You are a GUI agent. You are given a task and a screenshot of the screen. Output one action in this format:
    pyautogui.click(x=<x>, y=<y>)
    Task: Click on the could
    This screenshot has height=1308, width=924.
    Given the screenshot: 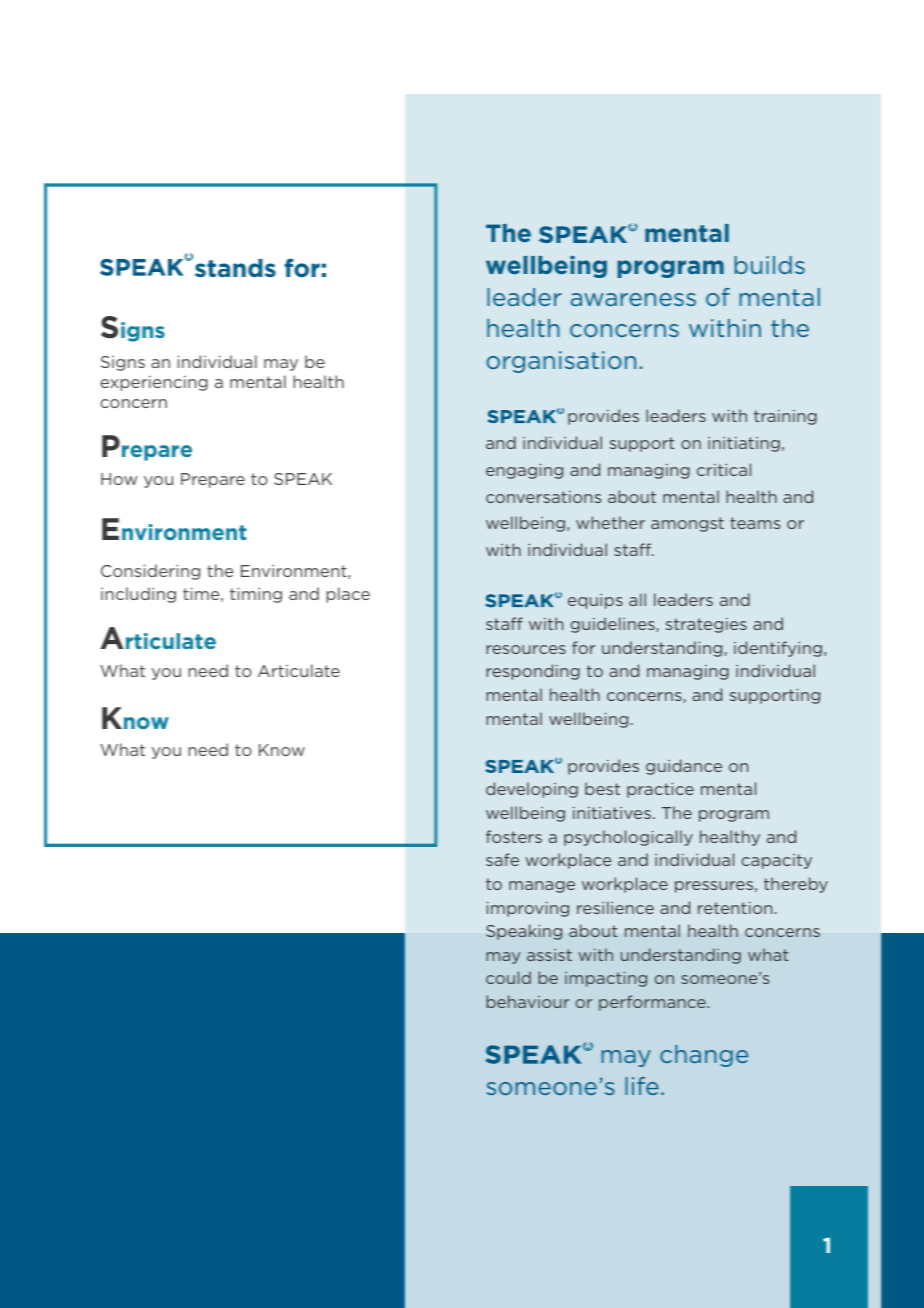 What is the action you would take?
    pyautogui.click(x=508, y=977)
